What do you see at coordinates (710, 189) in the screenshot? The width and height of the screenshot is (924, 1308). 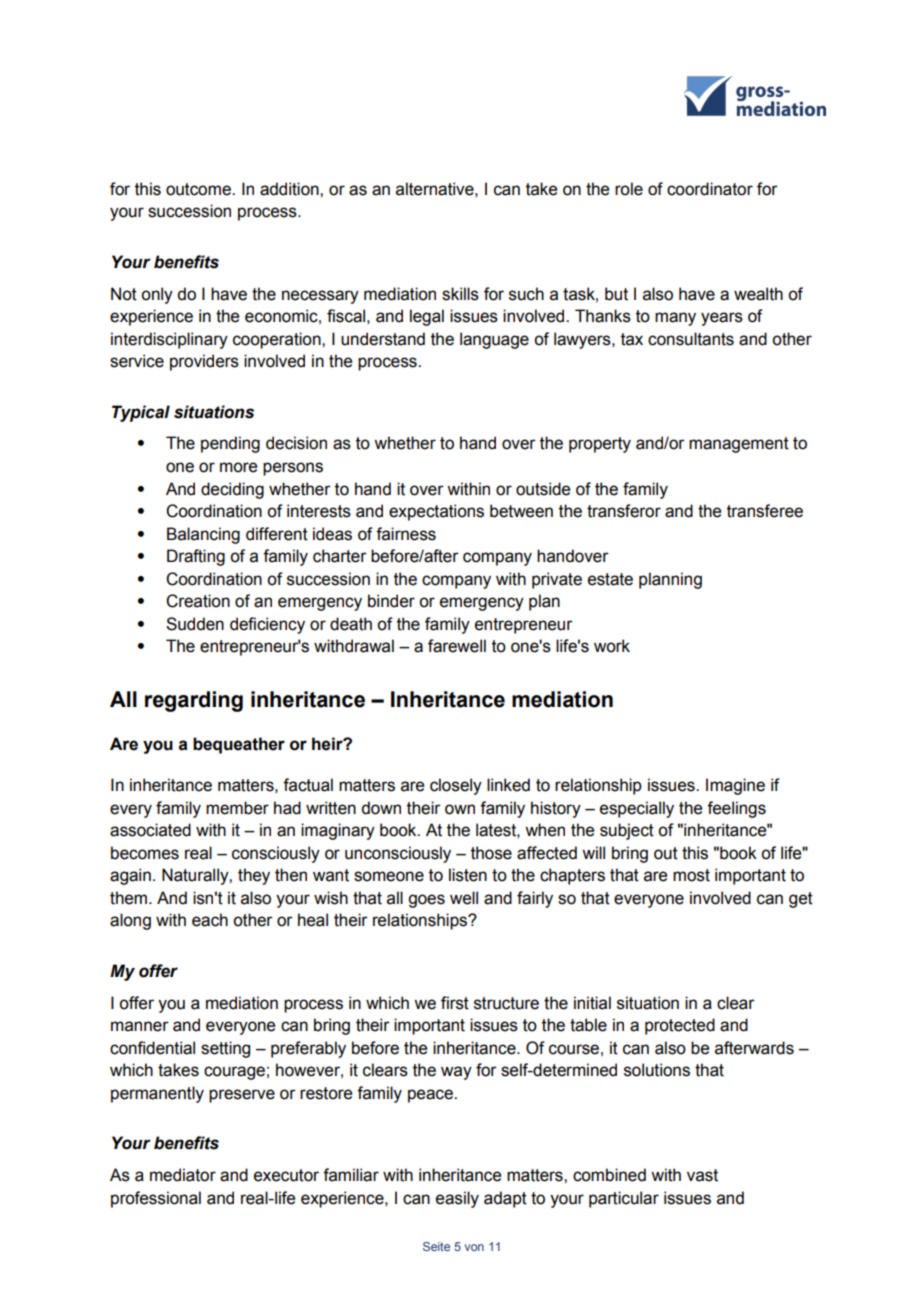 I see `coordinator` at bounding box center [710, 189].
